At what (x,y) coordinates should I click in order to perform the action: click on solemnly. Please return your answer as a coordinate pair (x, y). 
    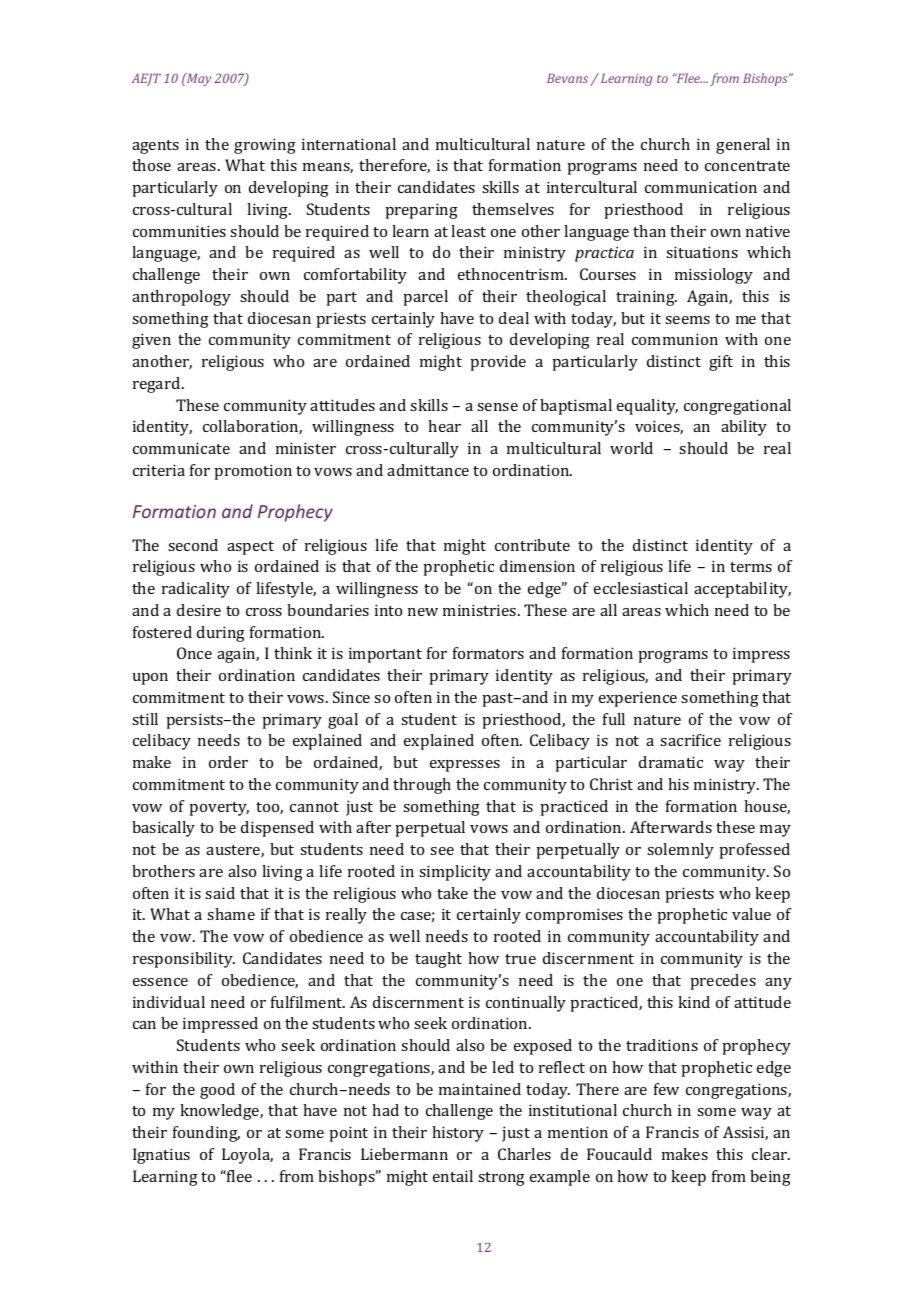
    Looking at the image, I should click on (680, 851).
